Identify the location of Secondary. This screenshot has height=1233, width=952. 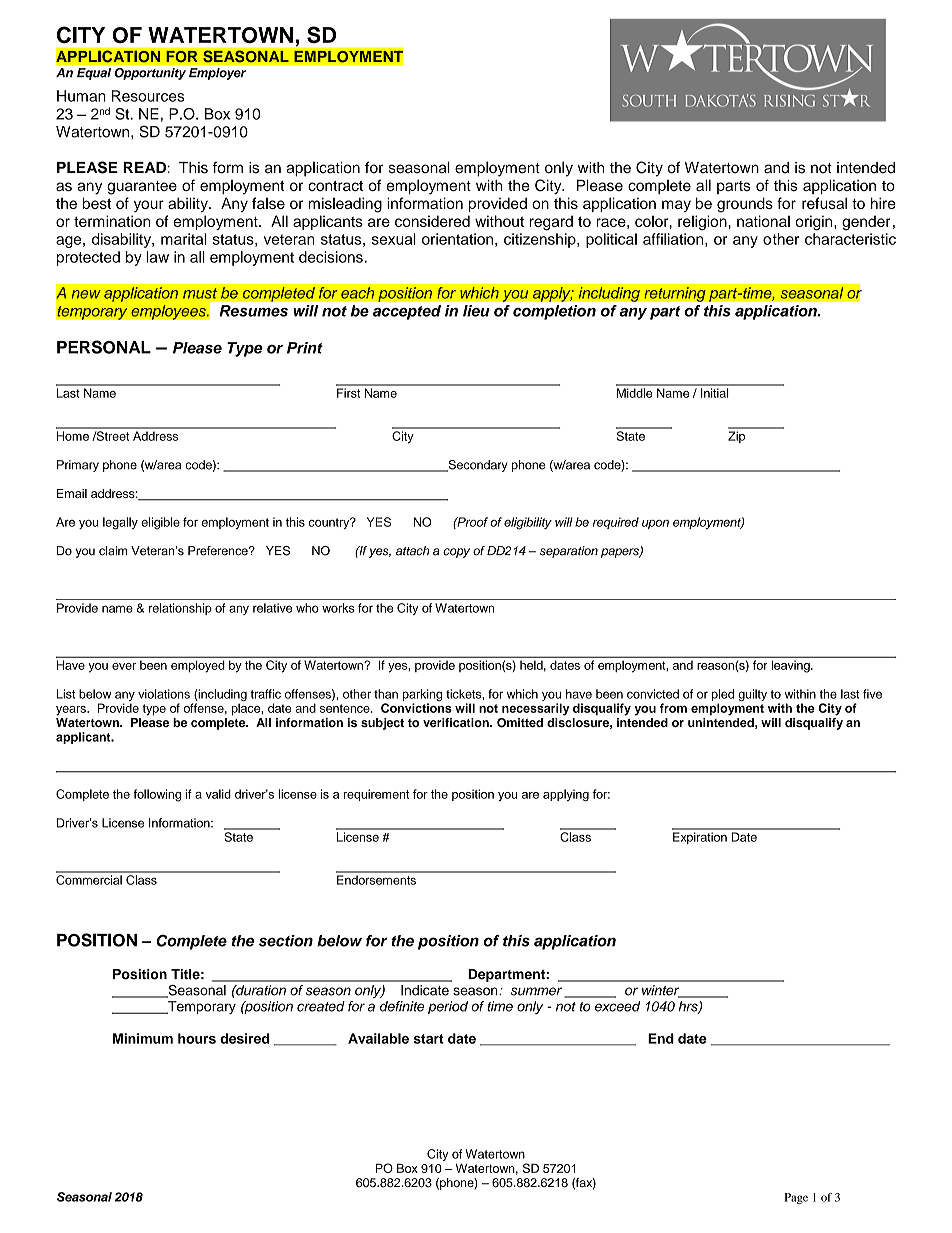
(477, 466).
